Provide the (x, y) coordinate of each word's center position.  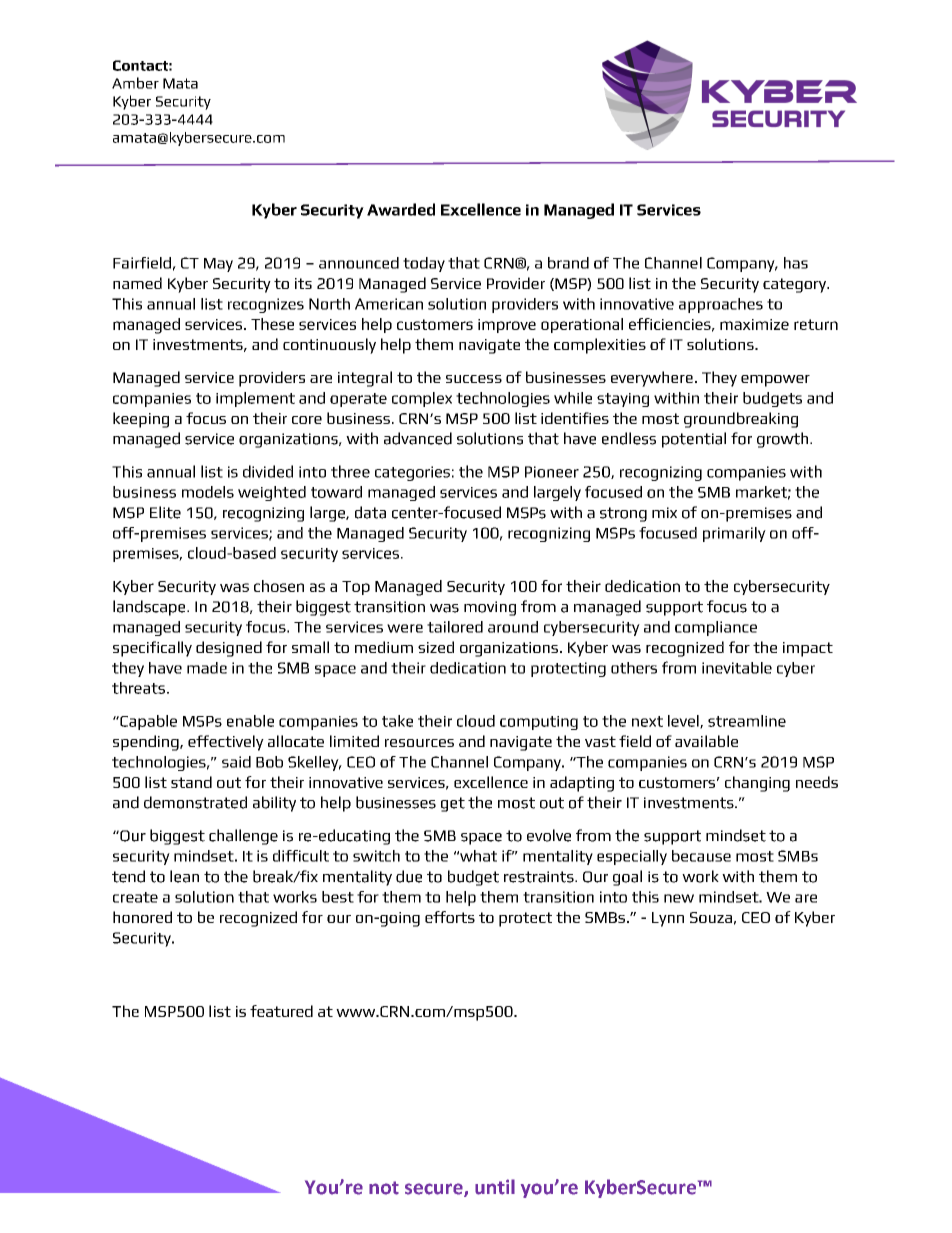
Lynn (668, 919)
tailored (455, 627)
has (796, 263)
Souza (711, 917)
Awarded (401, 209)
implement (255, 399)
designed (229, 649)
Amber (135, 83)
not (384, 1188)
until (495, 1187)
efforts (450, 917)
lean (184, 876)
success (474, 379)
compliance (716, 628)
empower (775, 381)
